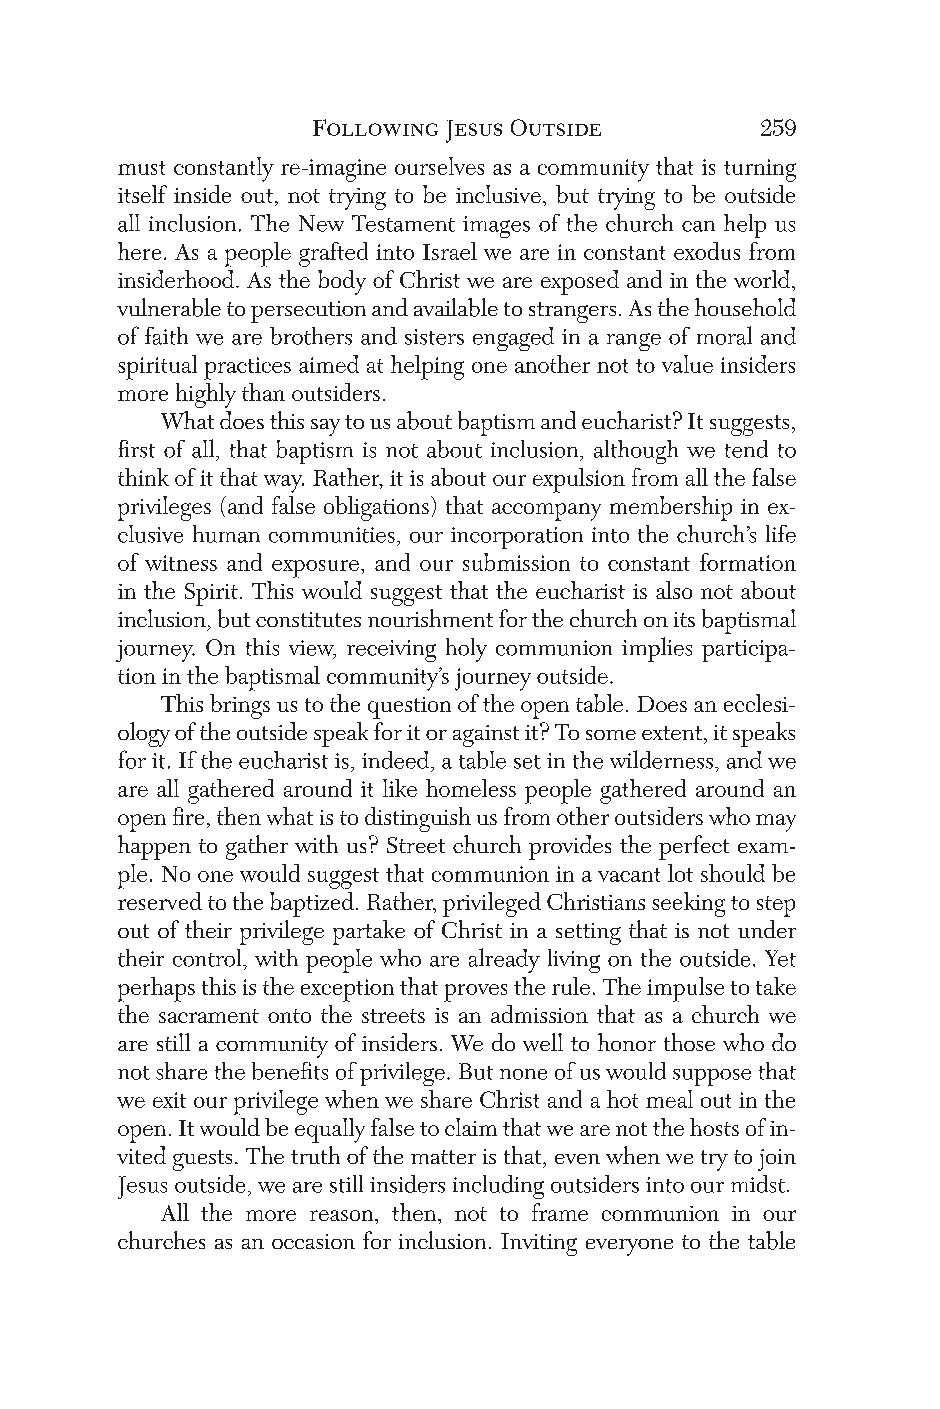  I want to click on ourselves, so click(439, 166).
